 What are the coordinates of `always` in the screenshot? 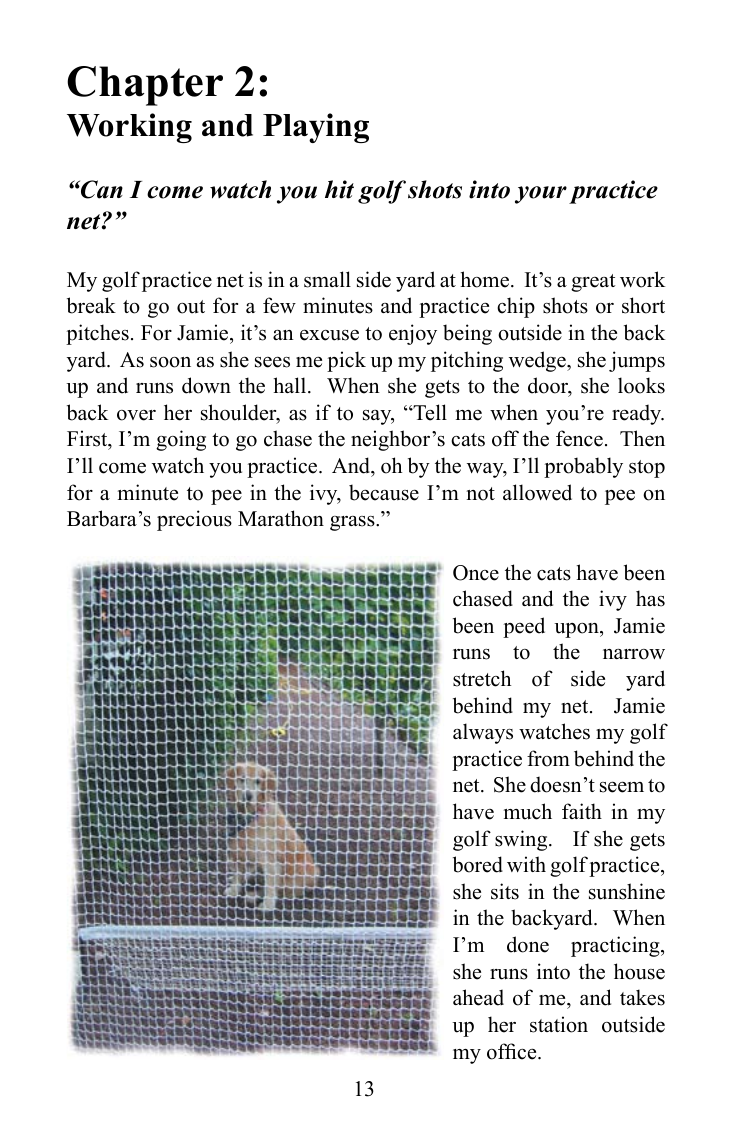 It's located at (483, 733).
